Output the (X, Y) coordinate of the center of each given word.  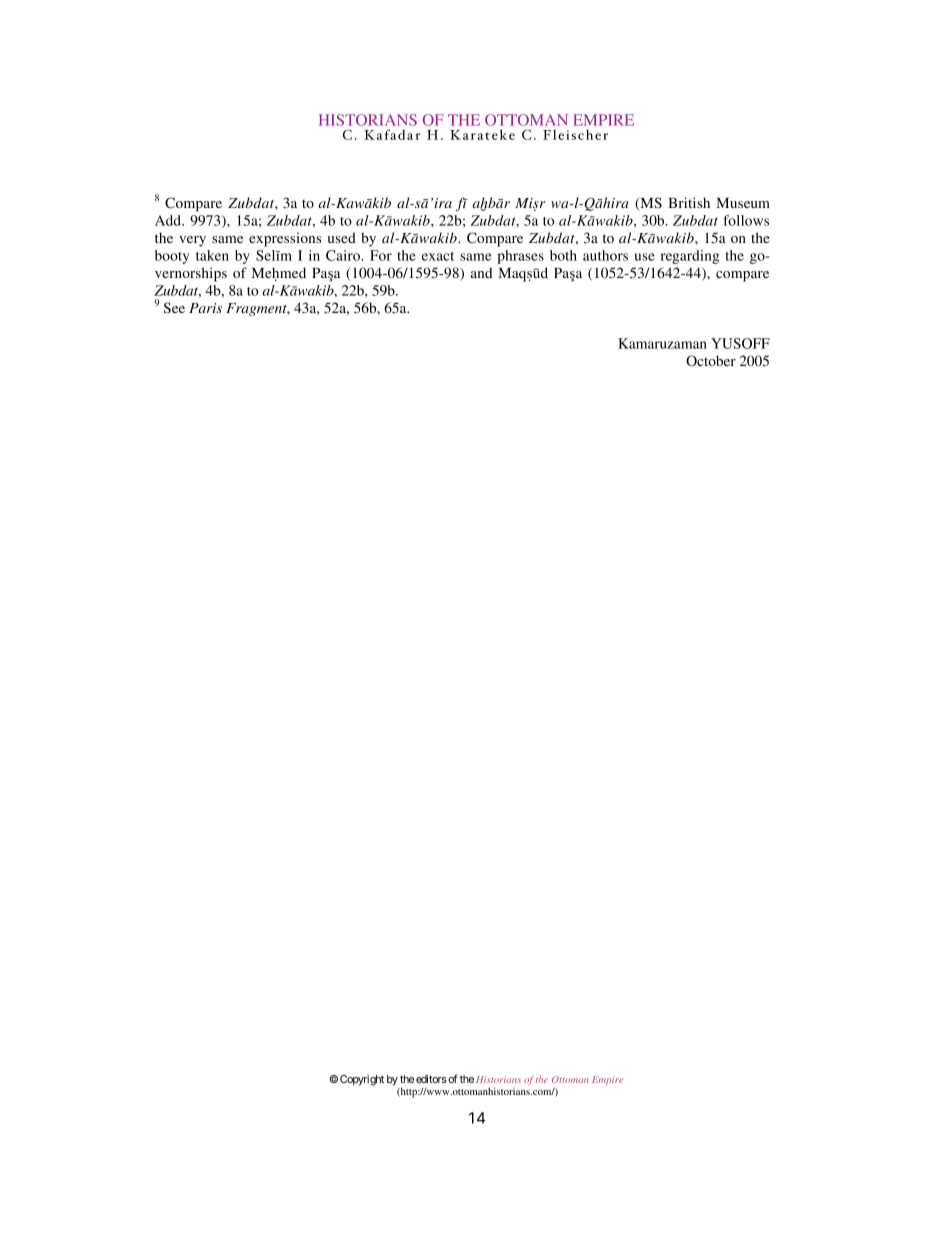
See (174, 308)
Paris (205, 308)
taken (212, 255)
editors (431, 1079)
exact (438, 256)
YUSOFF (740, 343)
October (711, 361)
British (689, 202)
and (481, 272)
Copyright (362, 1080)
